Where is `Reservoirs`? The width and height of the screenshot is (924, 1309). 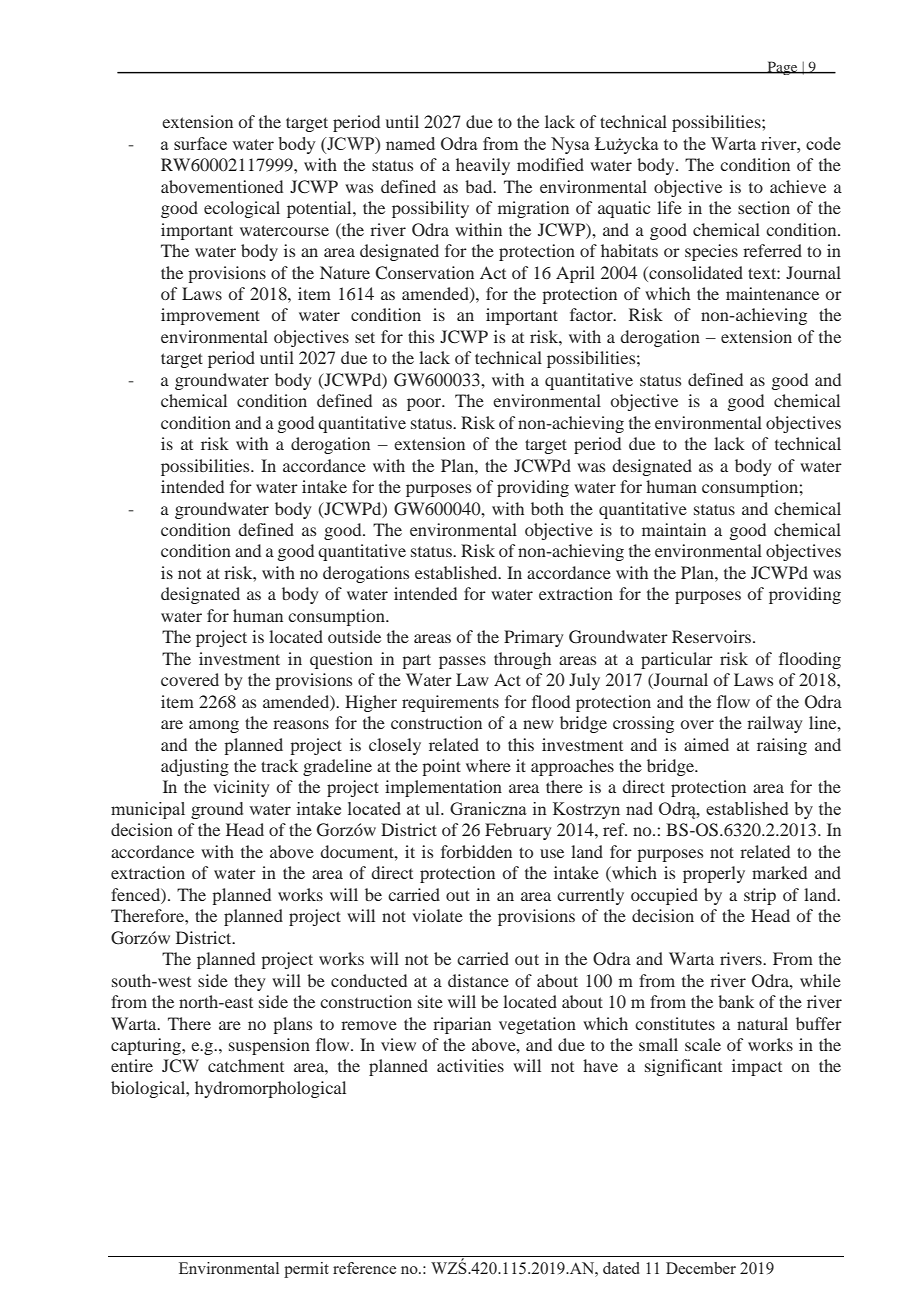
Reservoirs is located at coordinates (713, 636).
